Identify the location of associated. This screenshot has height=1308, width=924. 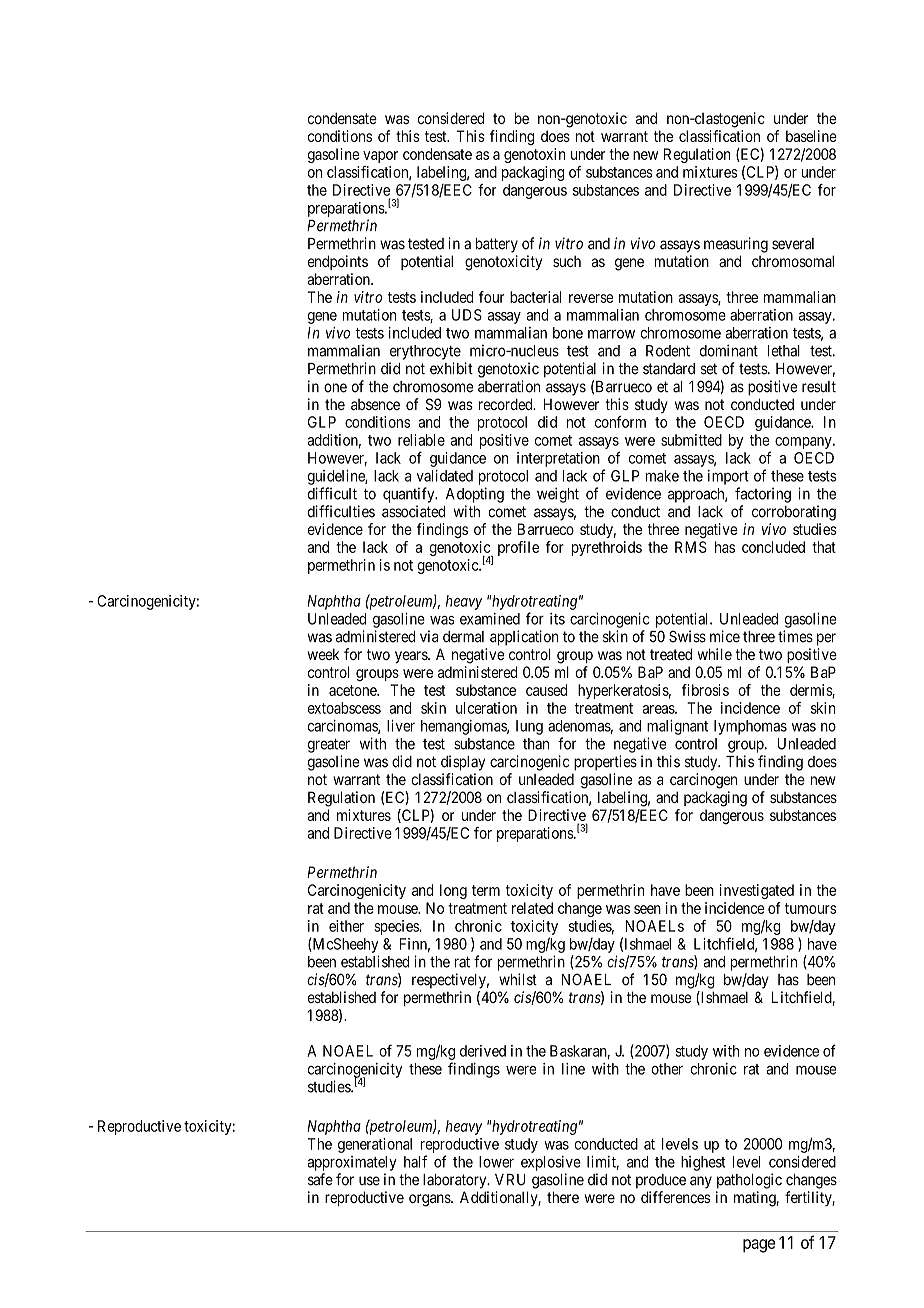
(413, 511).
